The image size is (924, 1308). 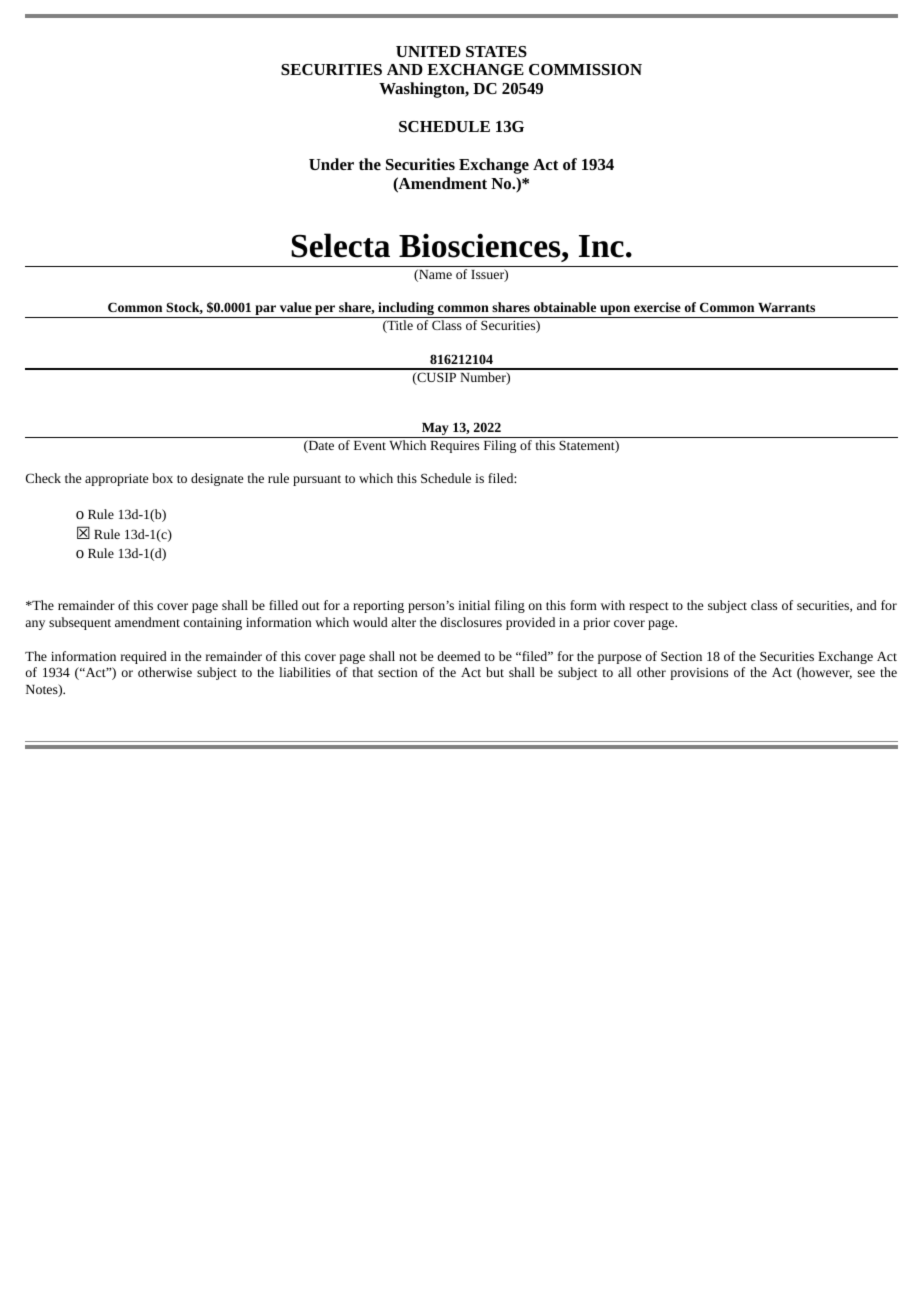 What do you see at coordinates (585, 69) in the image?
I see `COMMISSION` at bounding box center [585, 69].
